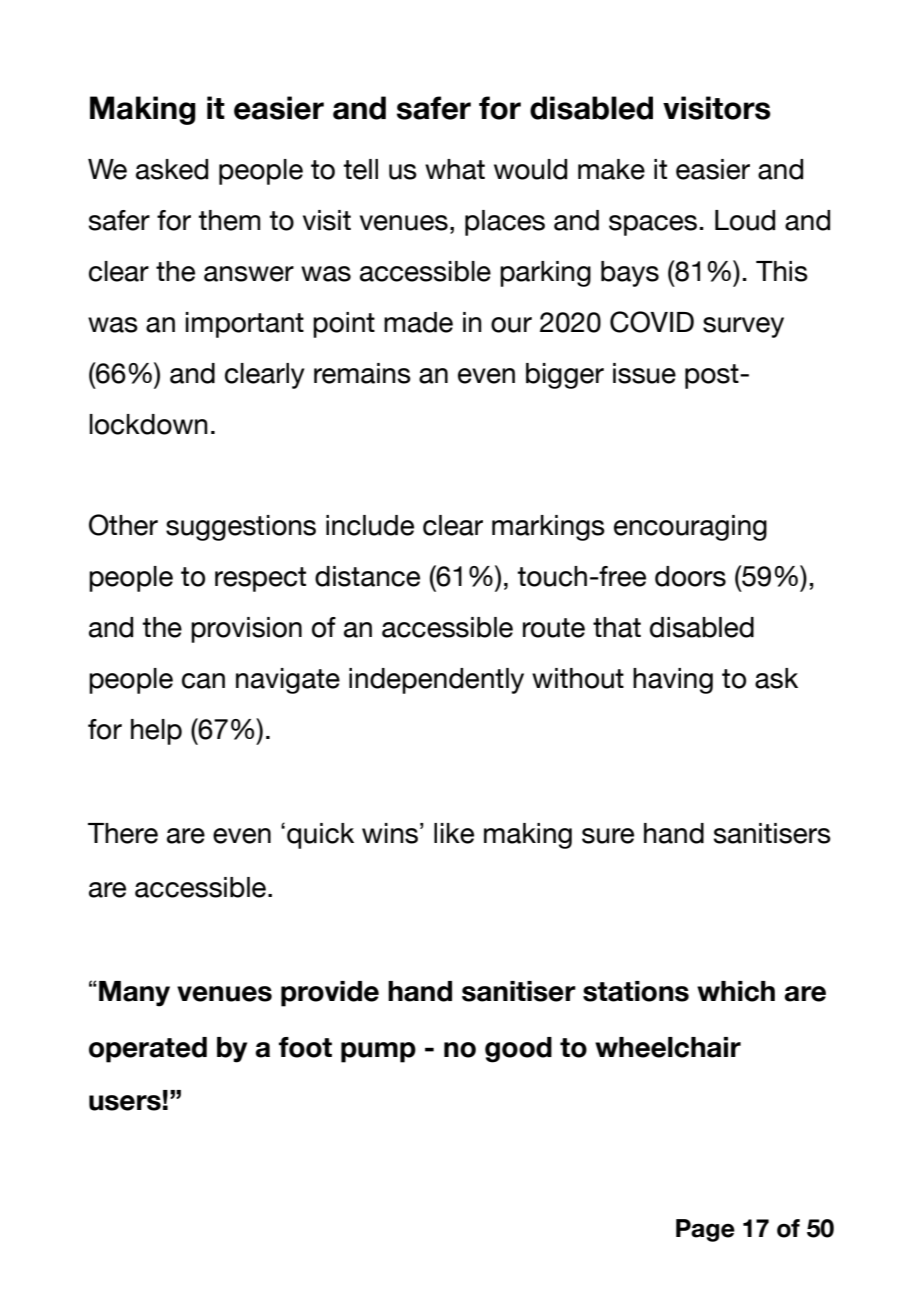 The width and height of the document is (924, 1308). Describe the element at coordinates (125, 1103) in the document. I see `users` at that location.
